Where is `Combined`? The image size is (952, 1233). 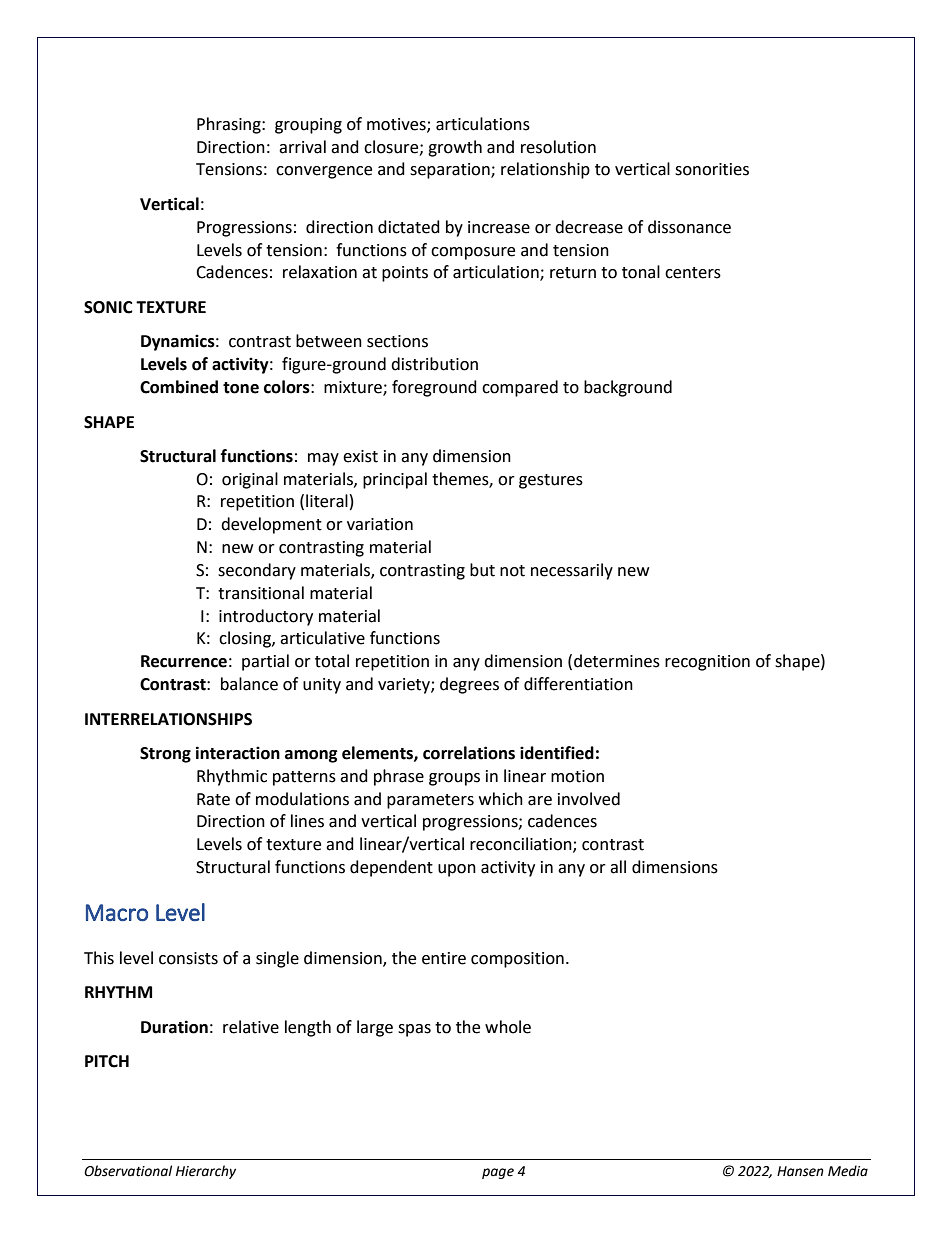 Combined is located at coordinates (179, 387).
